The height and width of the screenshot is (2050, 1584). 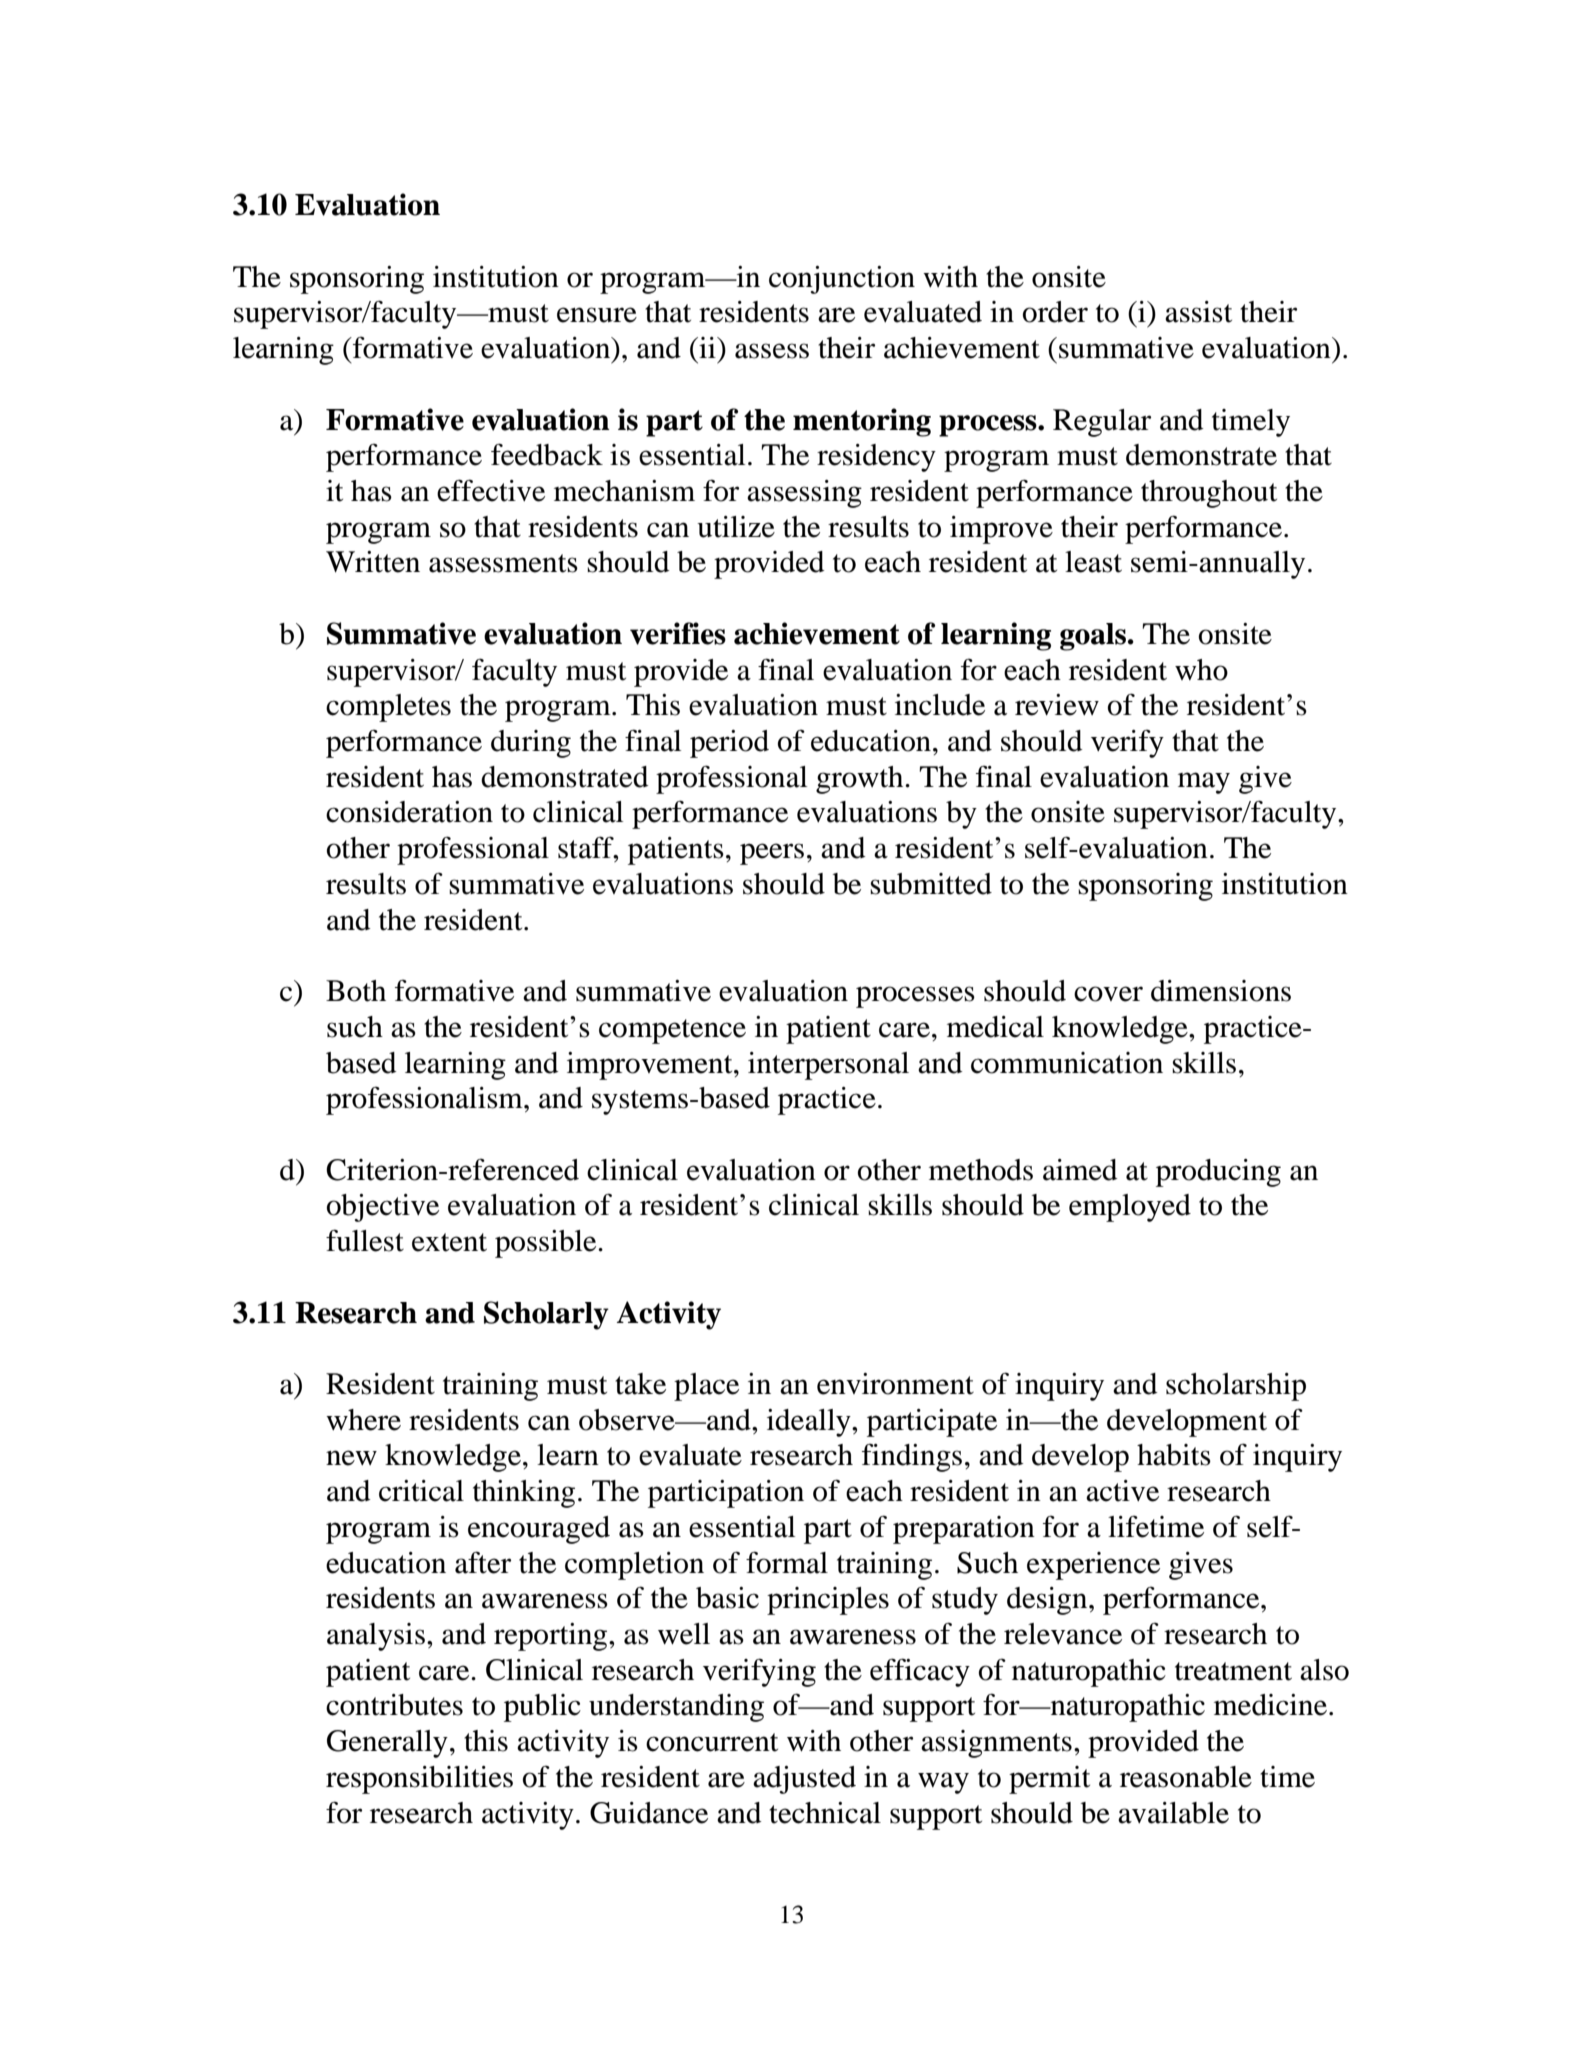 What do you see at coordinates (597, 315) in the screenshot?
I see `ensure` at bounding box center [597, 315].
